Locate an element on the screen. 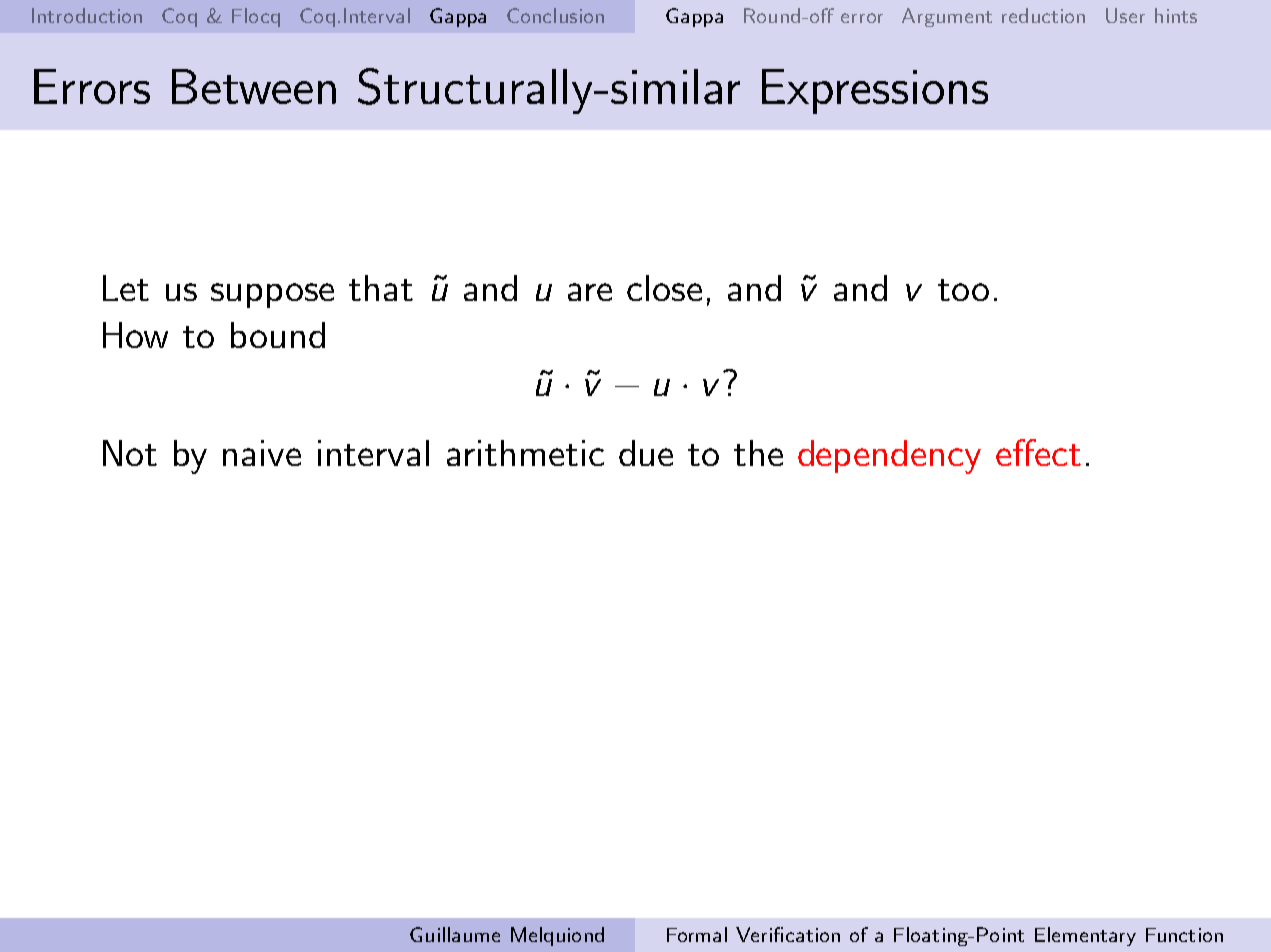  Not is located at coordinates (130, 453).
